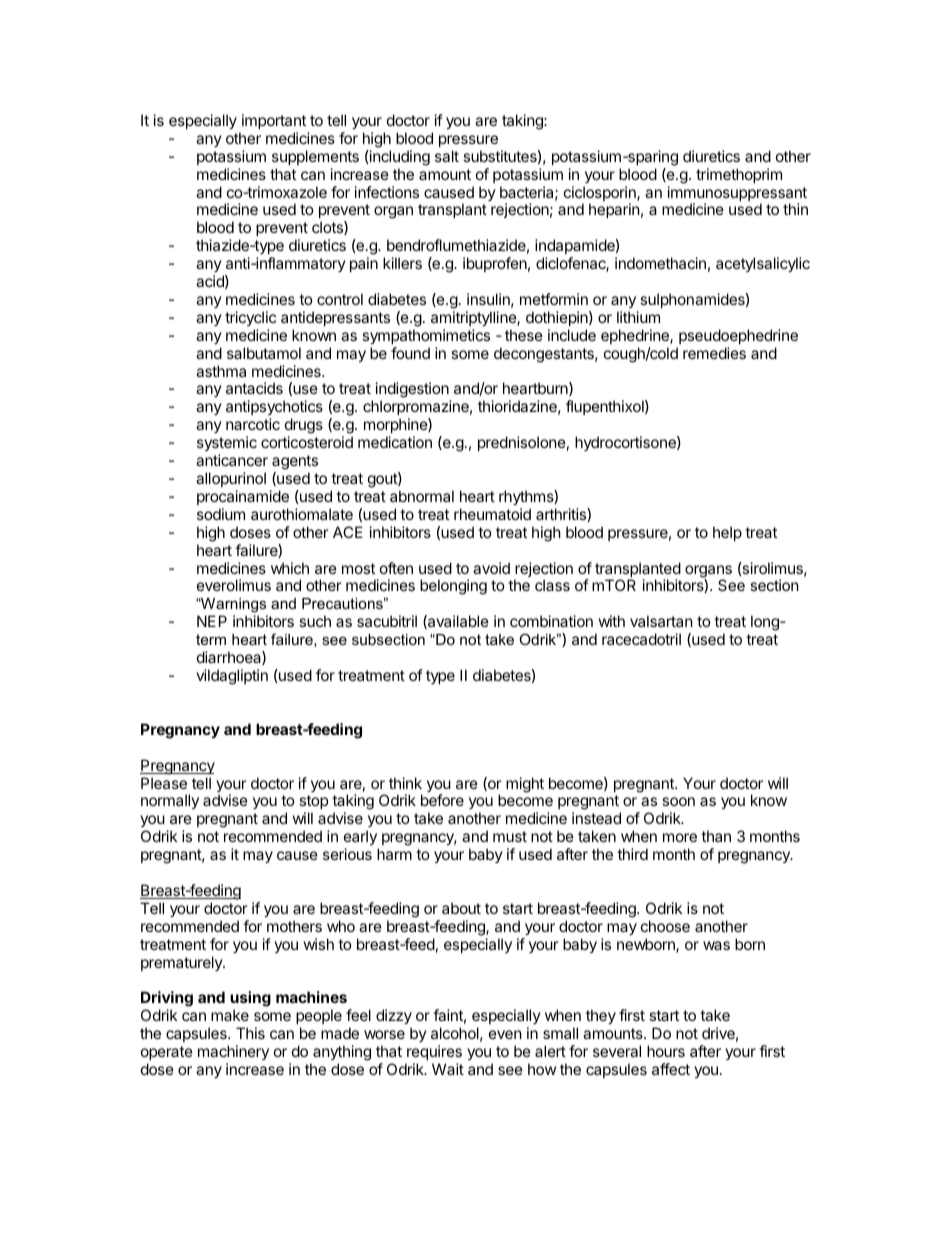 The width and height of the screenshot is (952, 1233). I want to click on trimethoprim, so click(739, 175).
